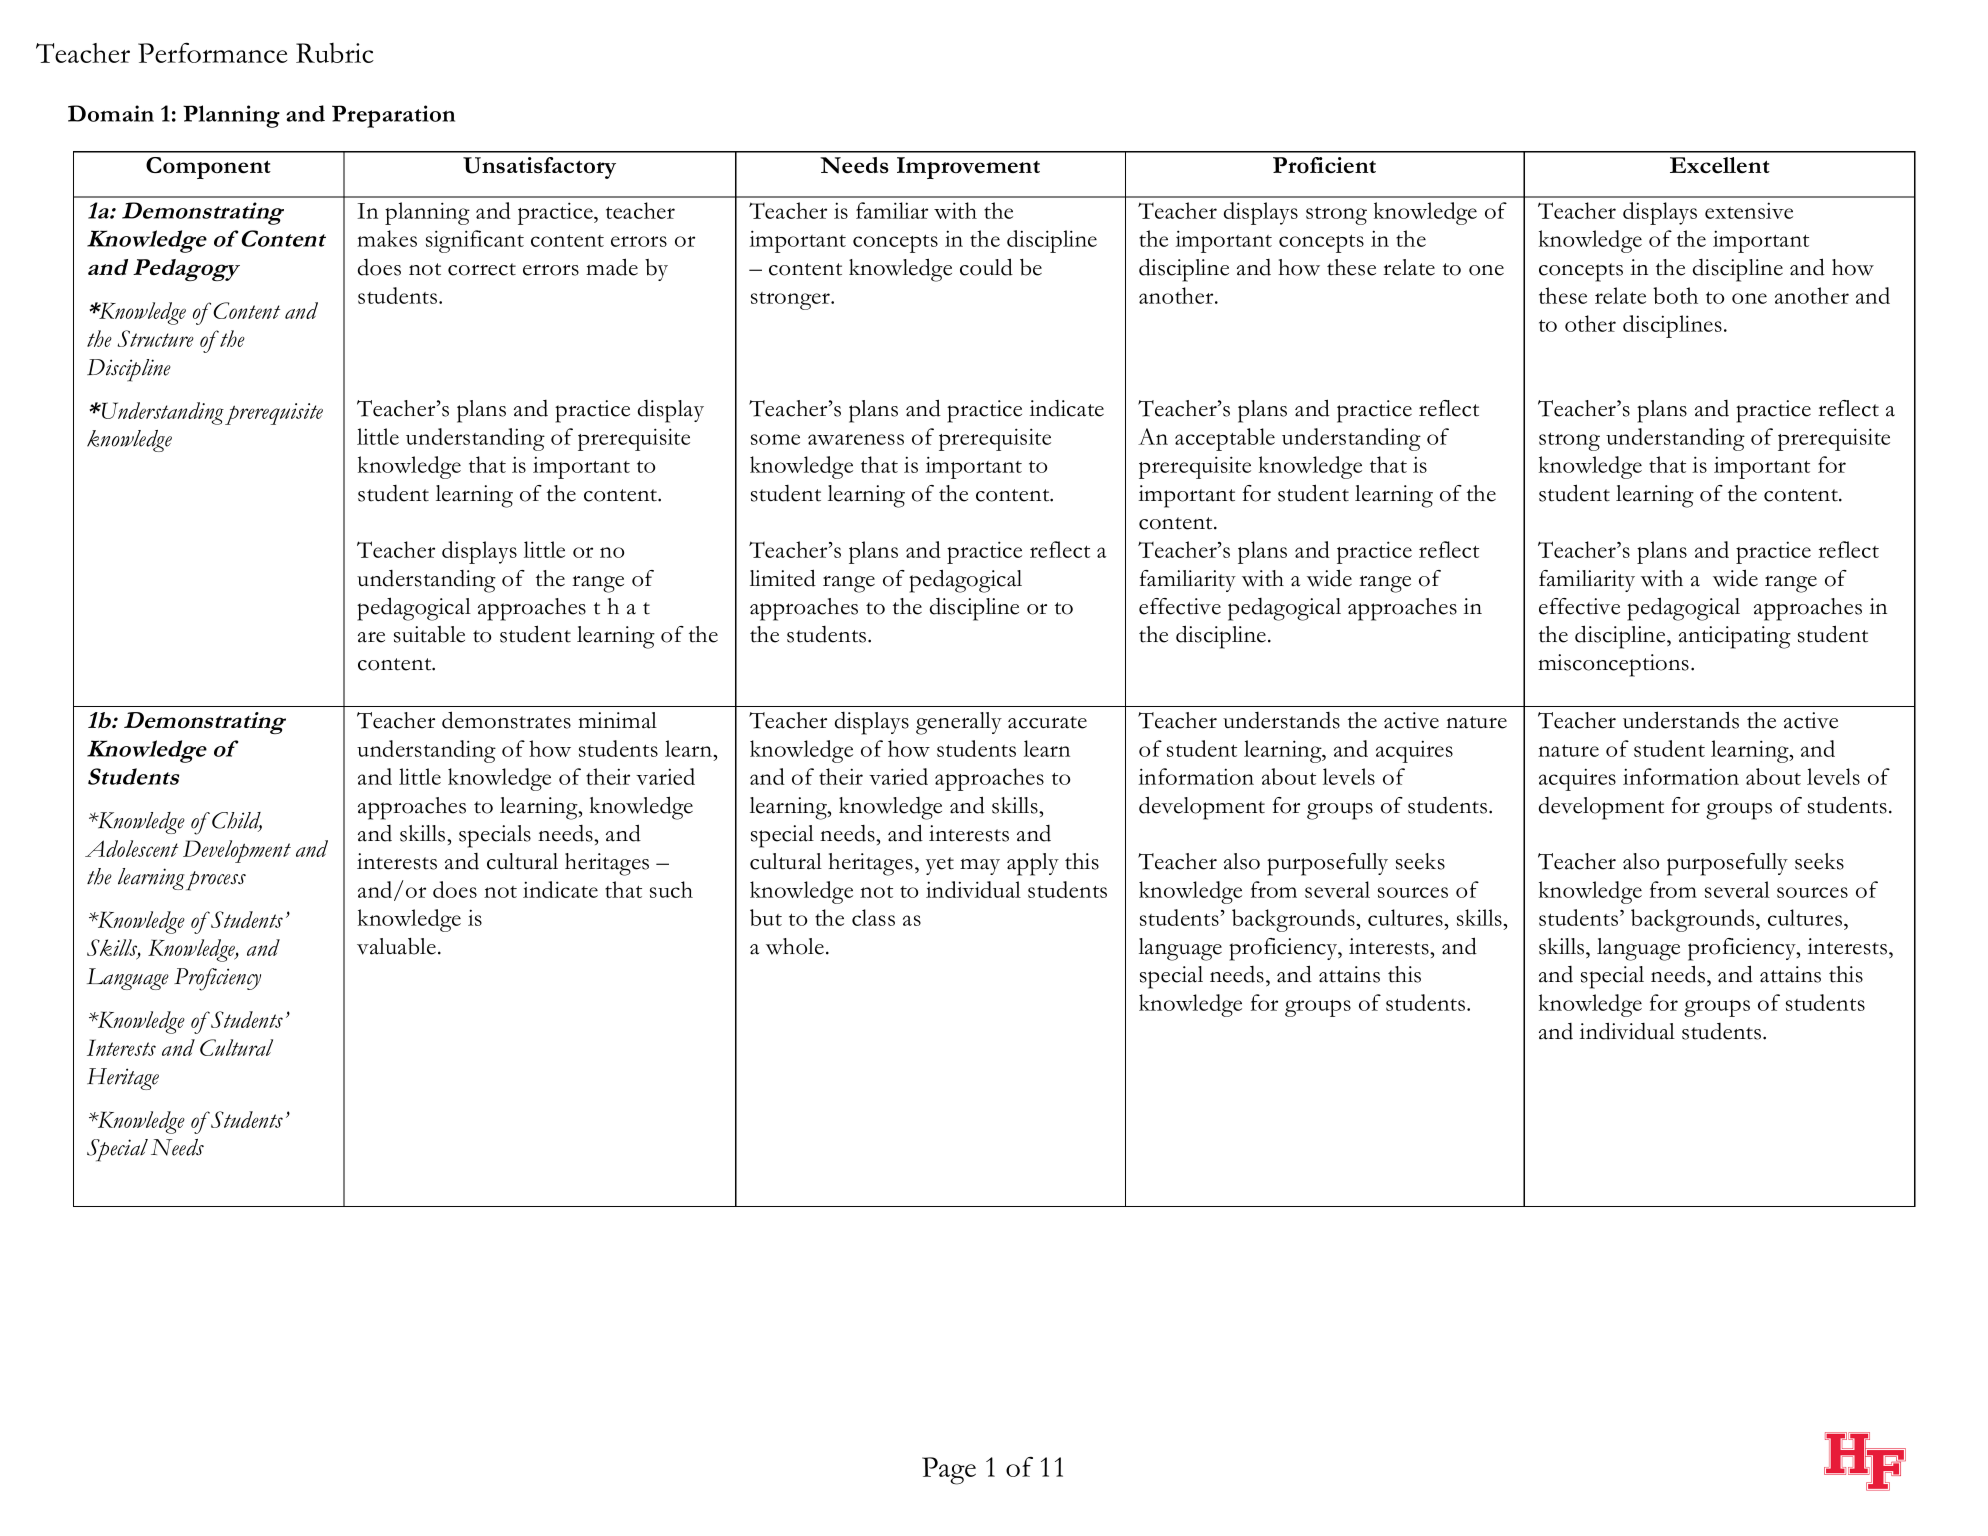 The image size is (1988, 1536). I want to click on apply, so click(1033, 864).
